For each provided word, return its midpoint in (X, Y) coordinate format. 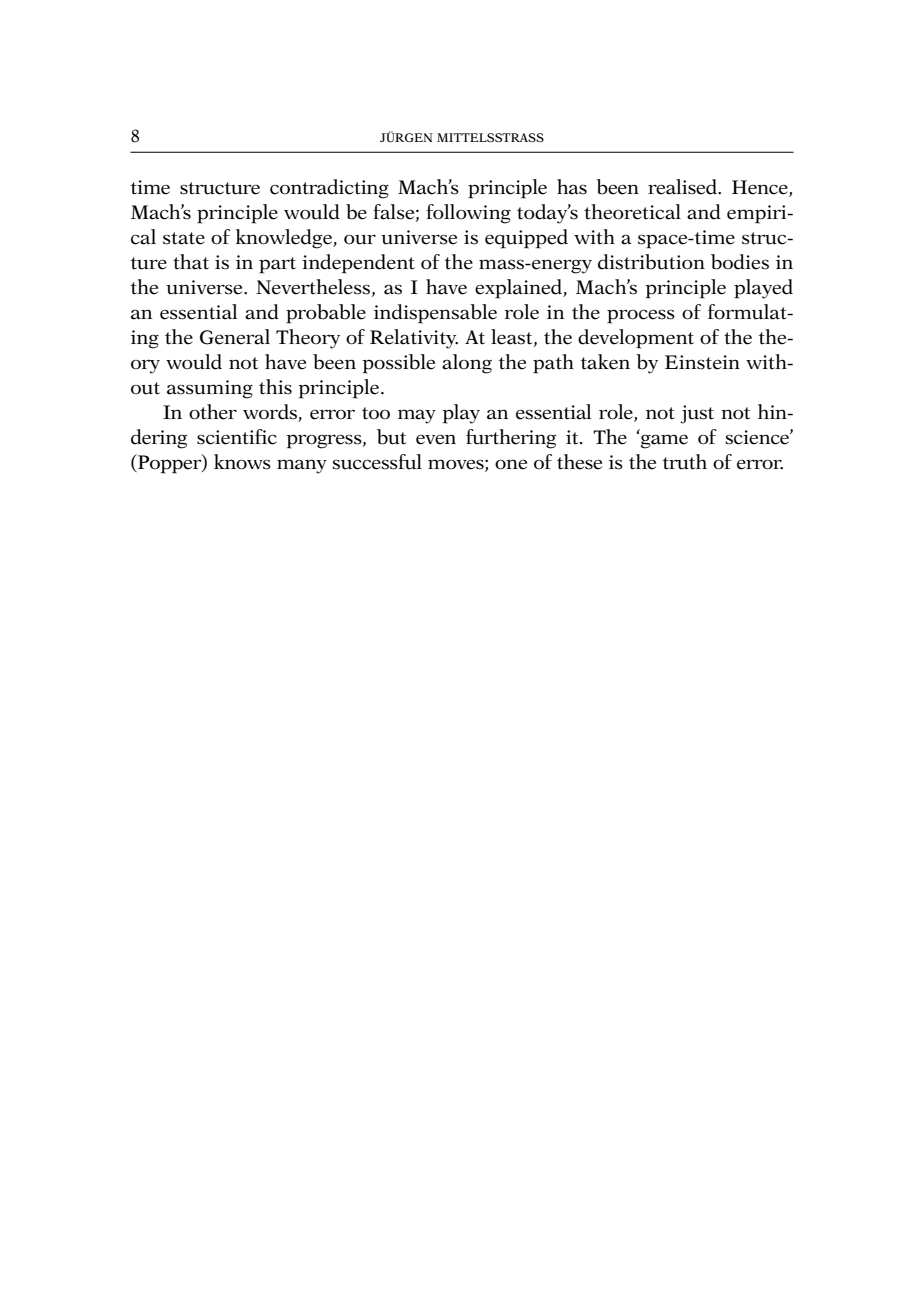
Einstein (702, 362)
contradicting (329, 189)
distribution (651, 262)
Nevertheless (313, 287)
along (467, 364)
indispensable (435, 314)
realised (683, 187)
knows (242, 462)
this (275, 387)
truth (685, 462)
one (511, 464)
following (468, 214)
